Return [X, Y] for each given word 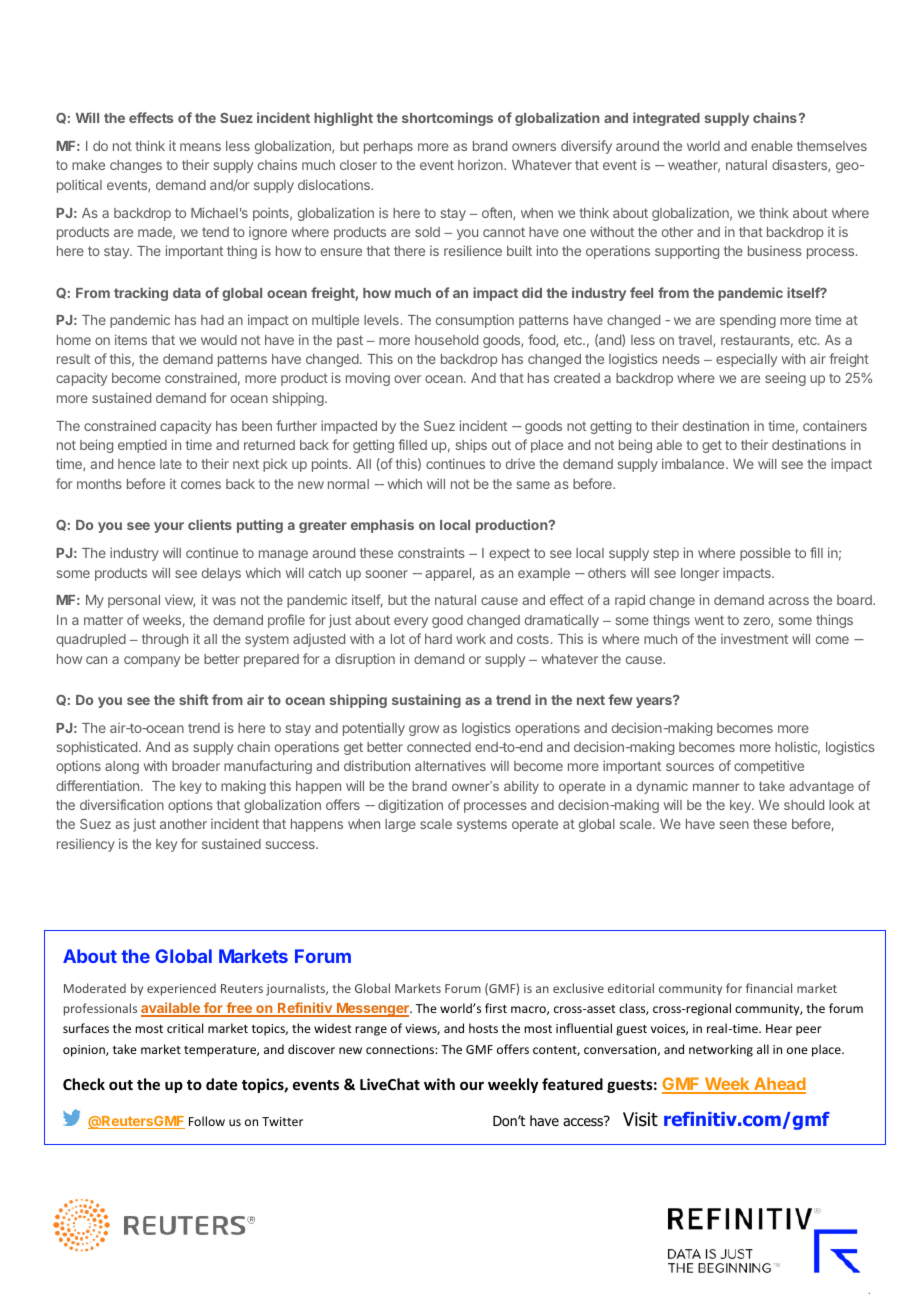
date [221, 1084]
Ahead [779, 1085]
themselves [832, 146]
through [165, 640]
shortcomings [447, 119]
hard [438, 639]
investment [754, 639]
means [200, 147]
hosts [483, 1028]
